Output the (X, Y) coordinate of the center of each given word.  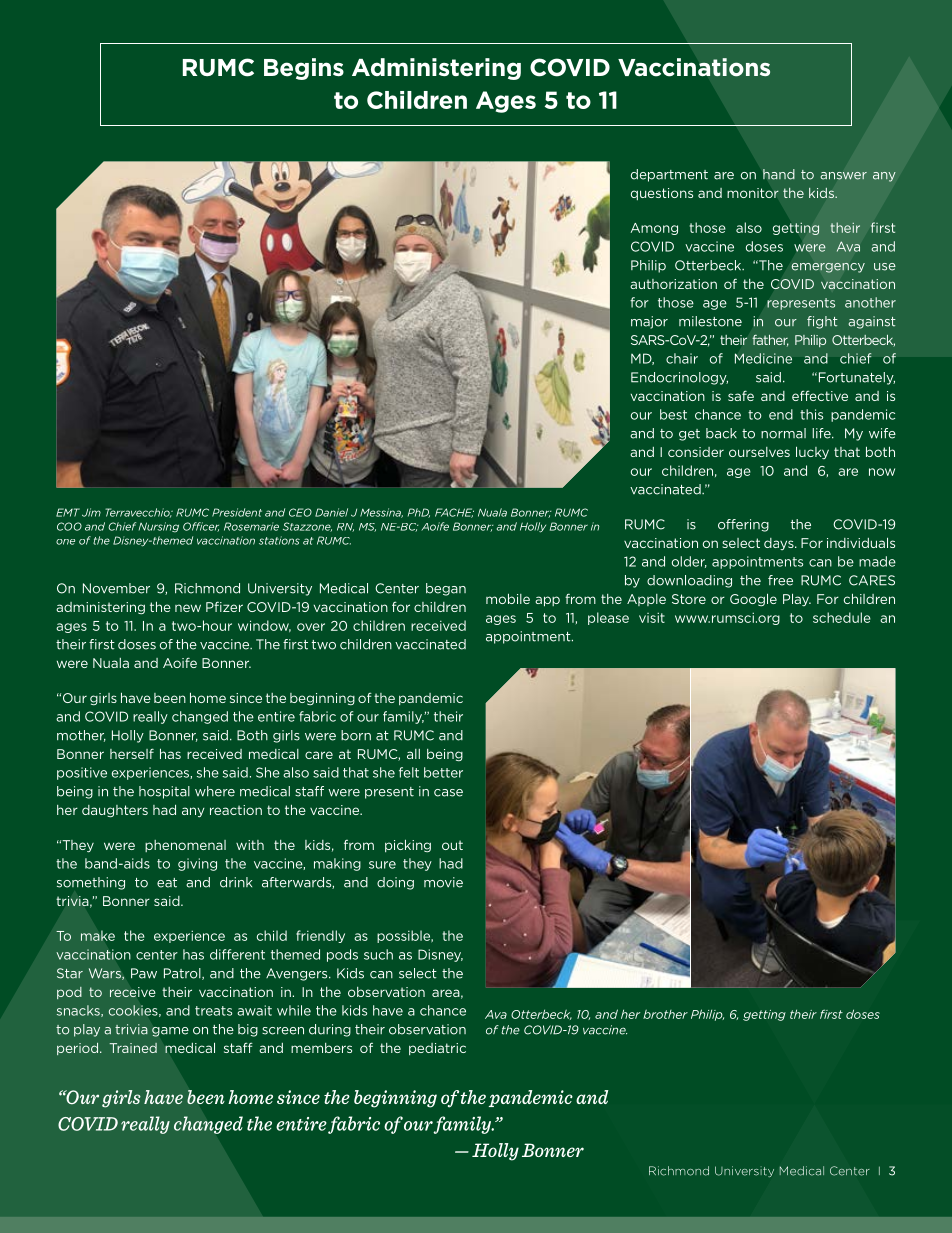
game (170, 1032)
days (780, 544)
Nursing (159, 527)
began (446, 589)
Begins (304, 69)
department (669, 175)
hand (779, 174)
